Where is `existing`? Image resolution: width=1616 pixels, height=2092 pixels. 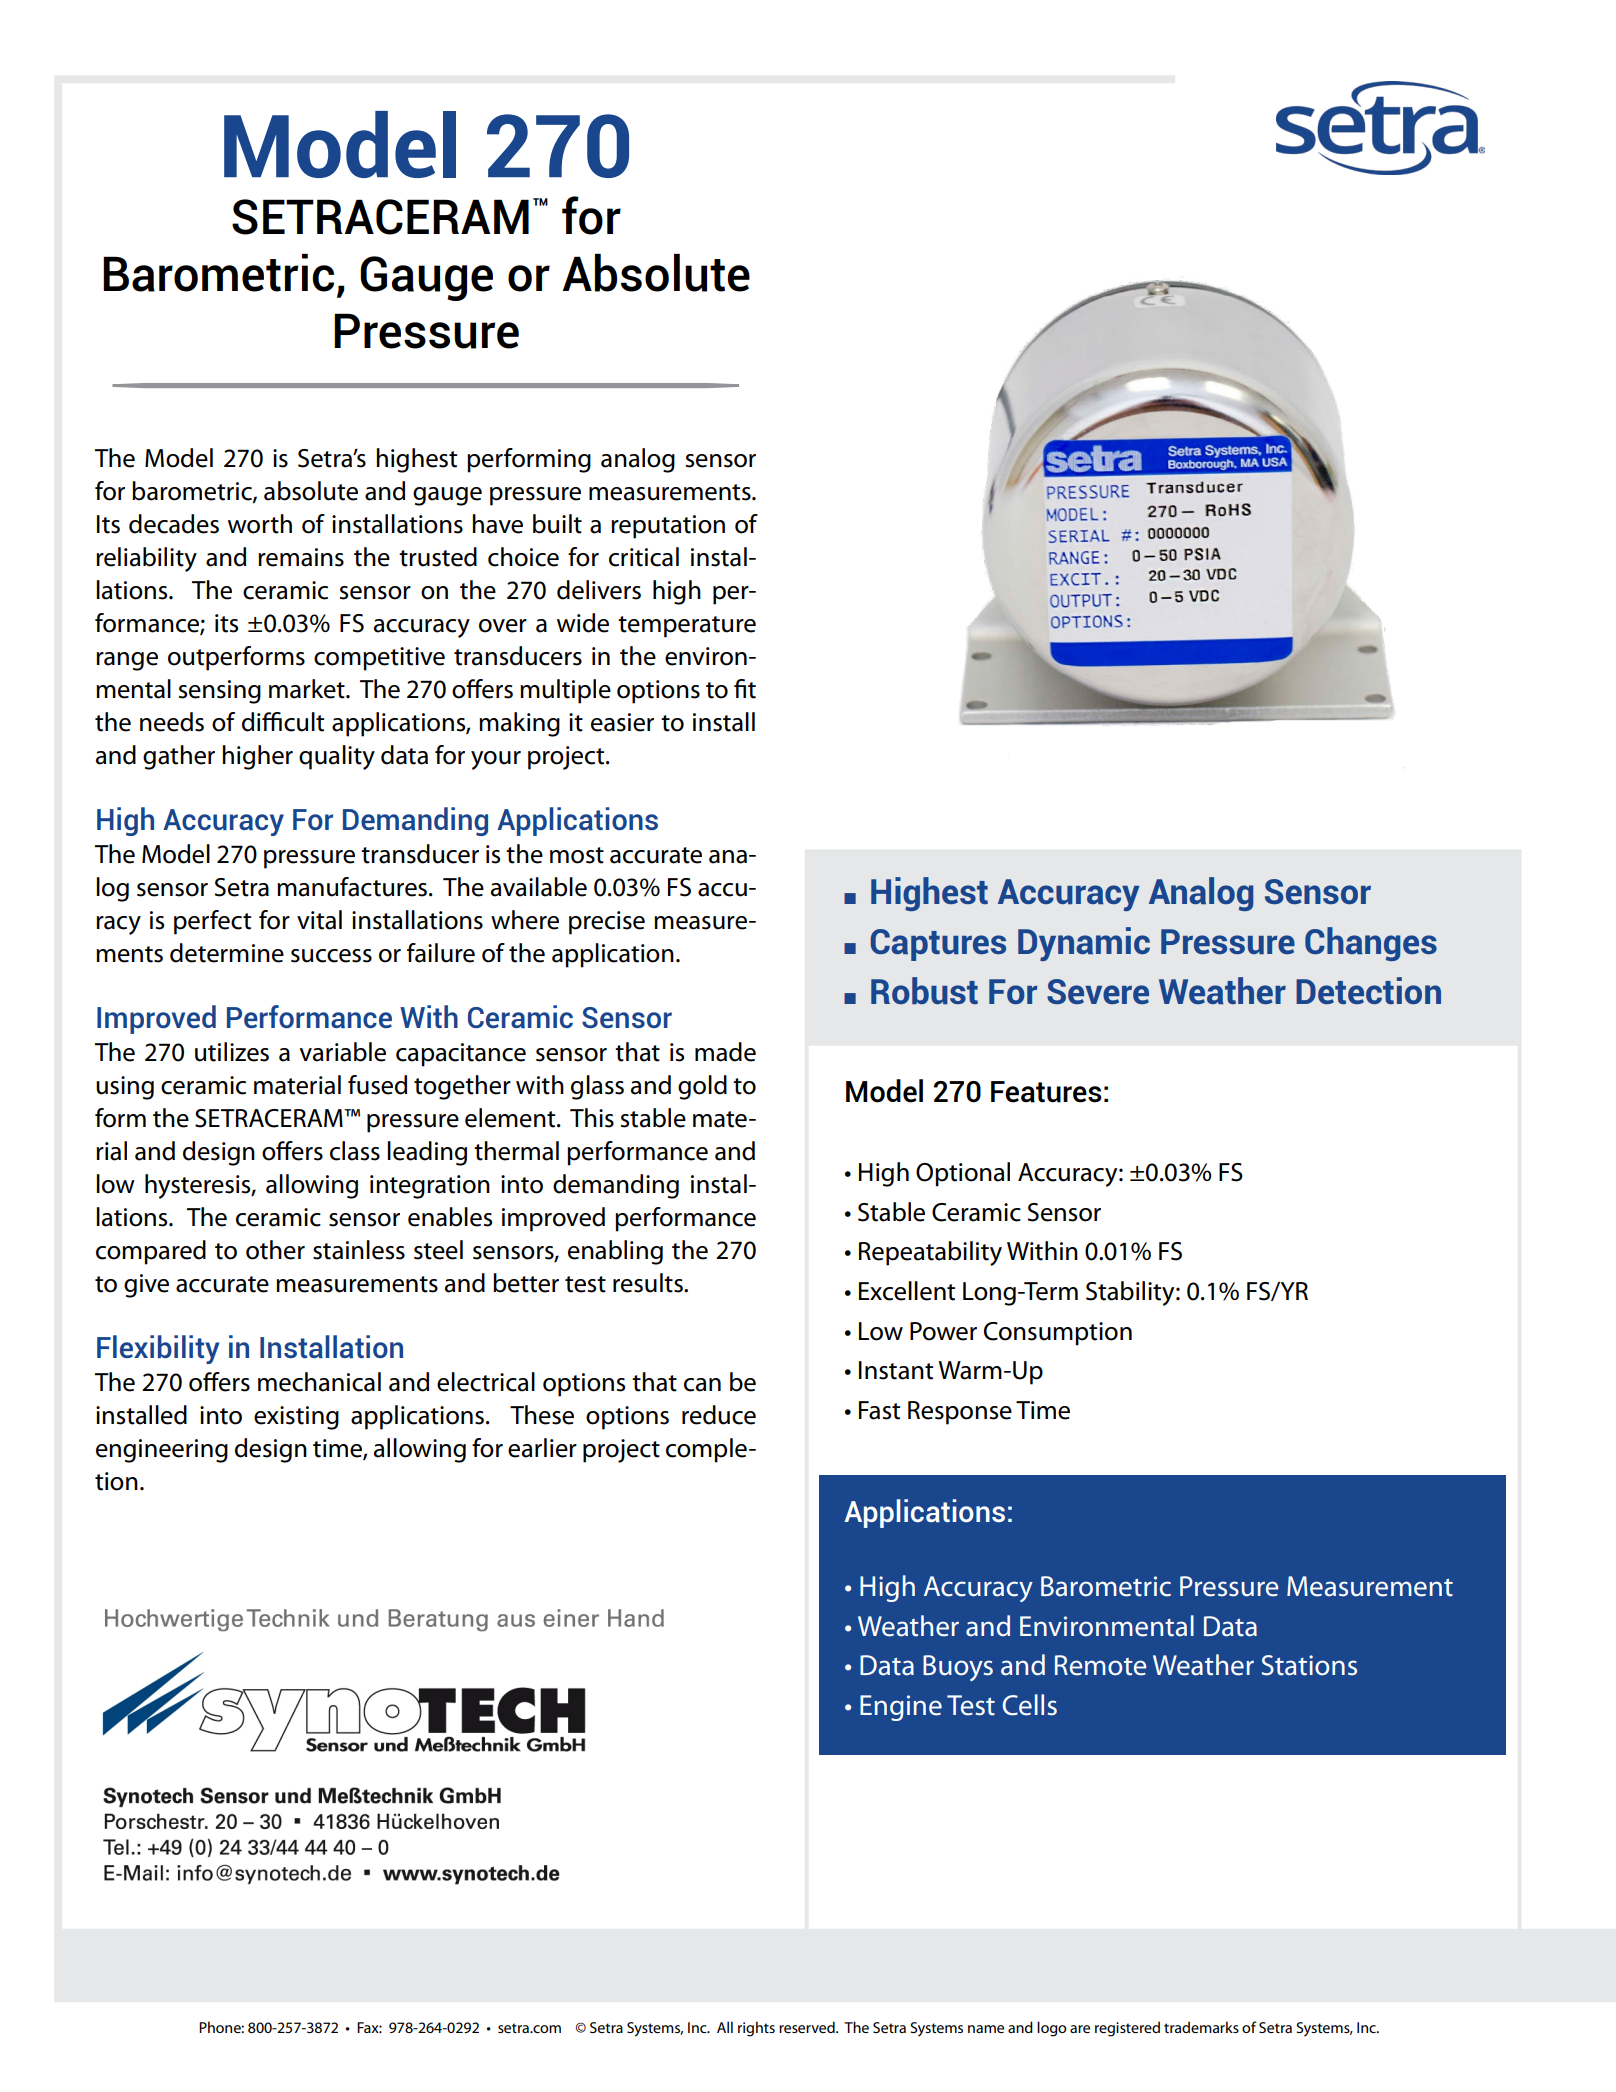 existing is located at coordinates (296, 1418).
